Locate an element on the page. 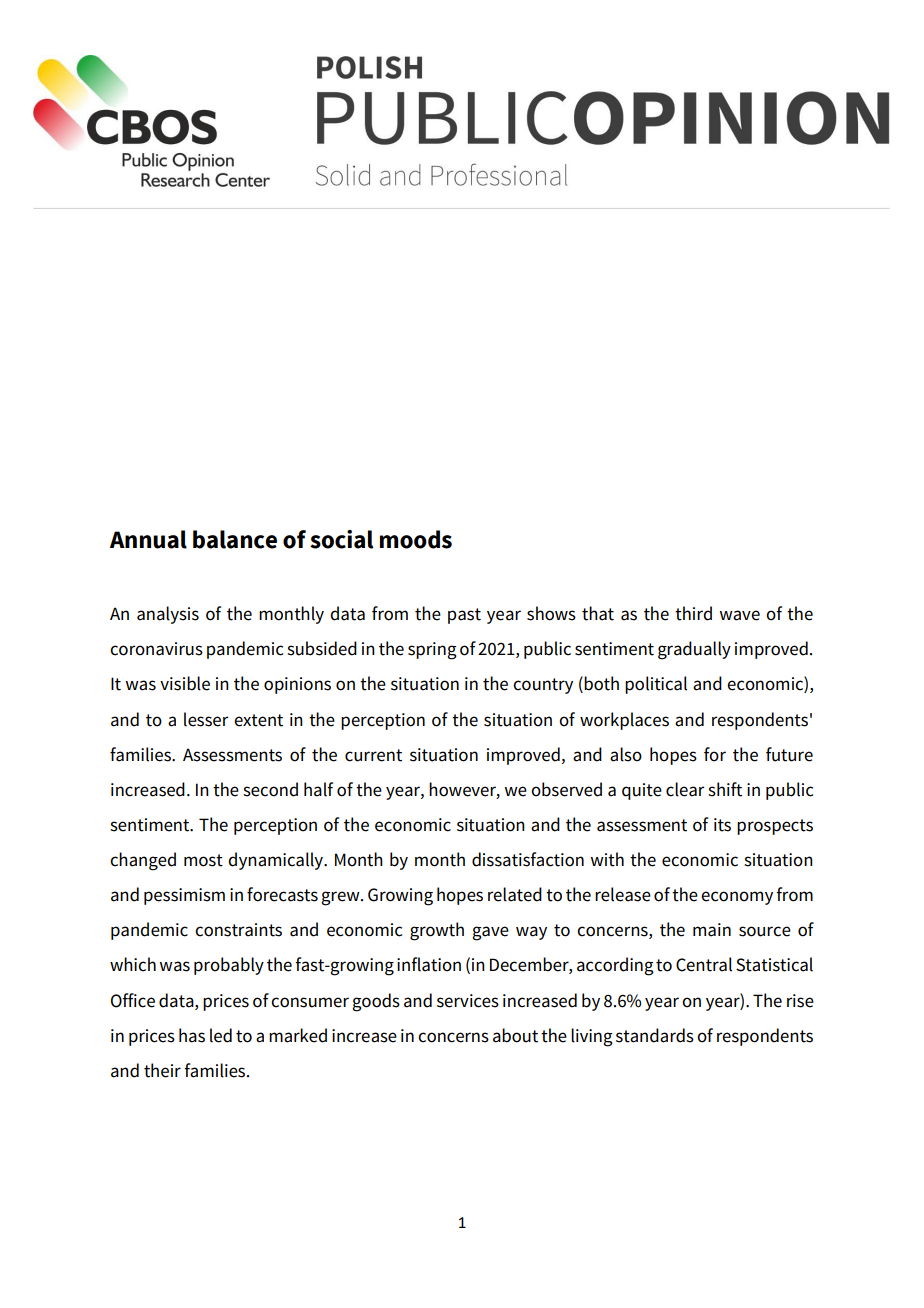  moods is located at coordinates (416, 539).
